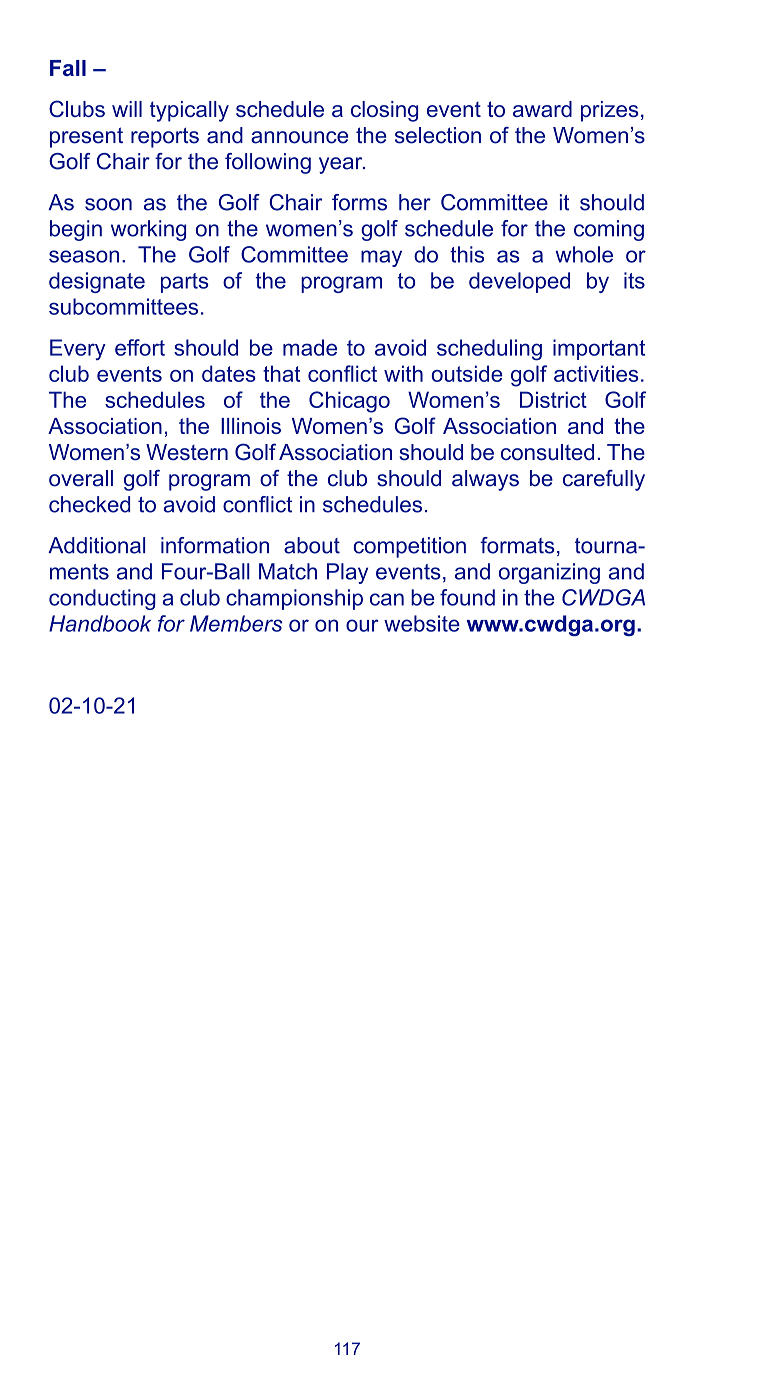  What do you see at coordinates (542, 109) in the screenshot?
I see `award` at bounding box center [542, 109].
